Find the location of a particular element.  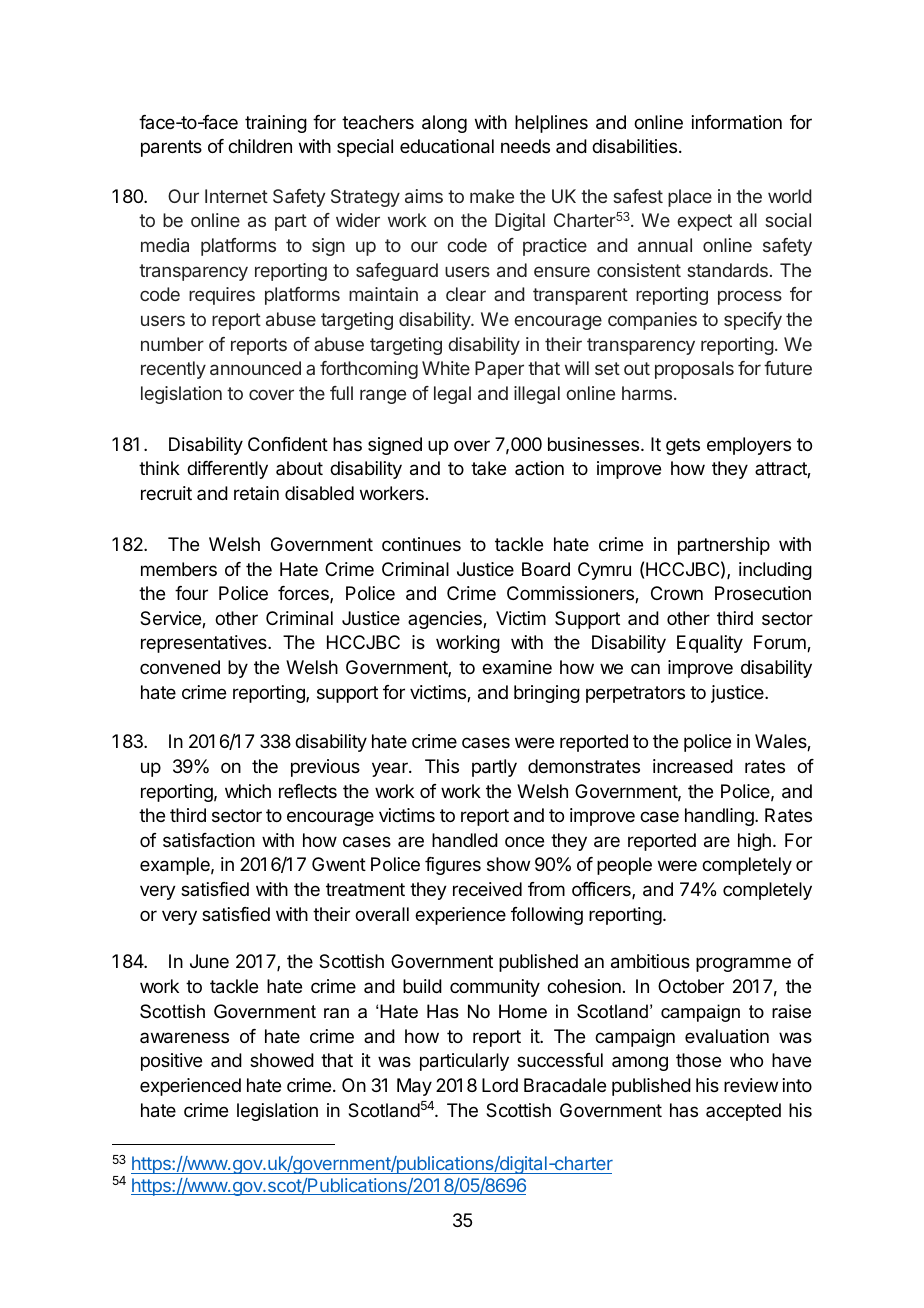

Lord is located at coordinates (500, 1085).
